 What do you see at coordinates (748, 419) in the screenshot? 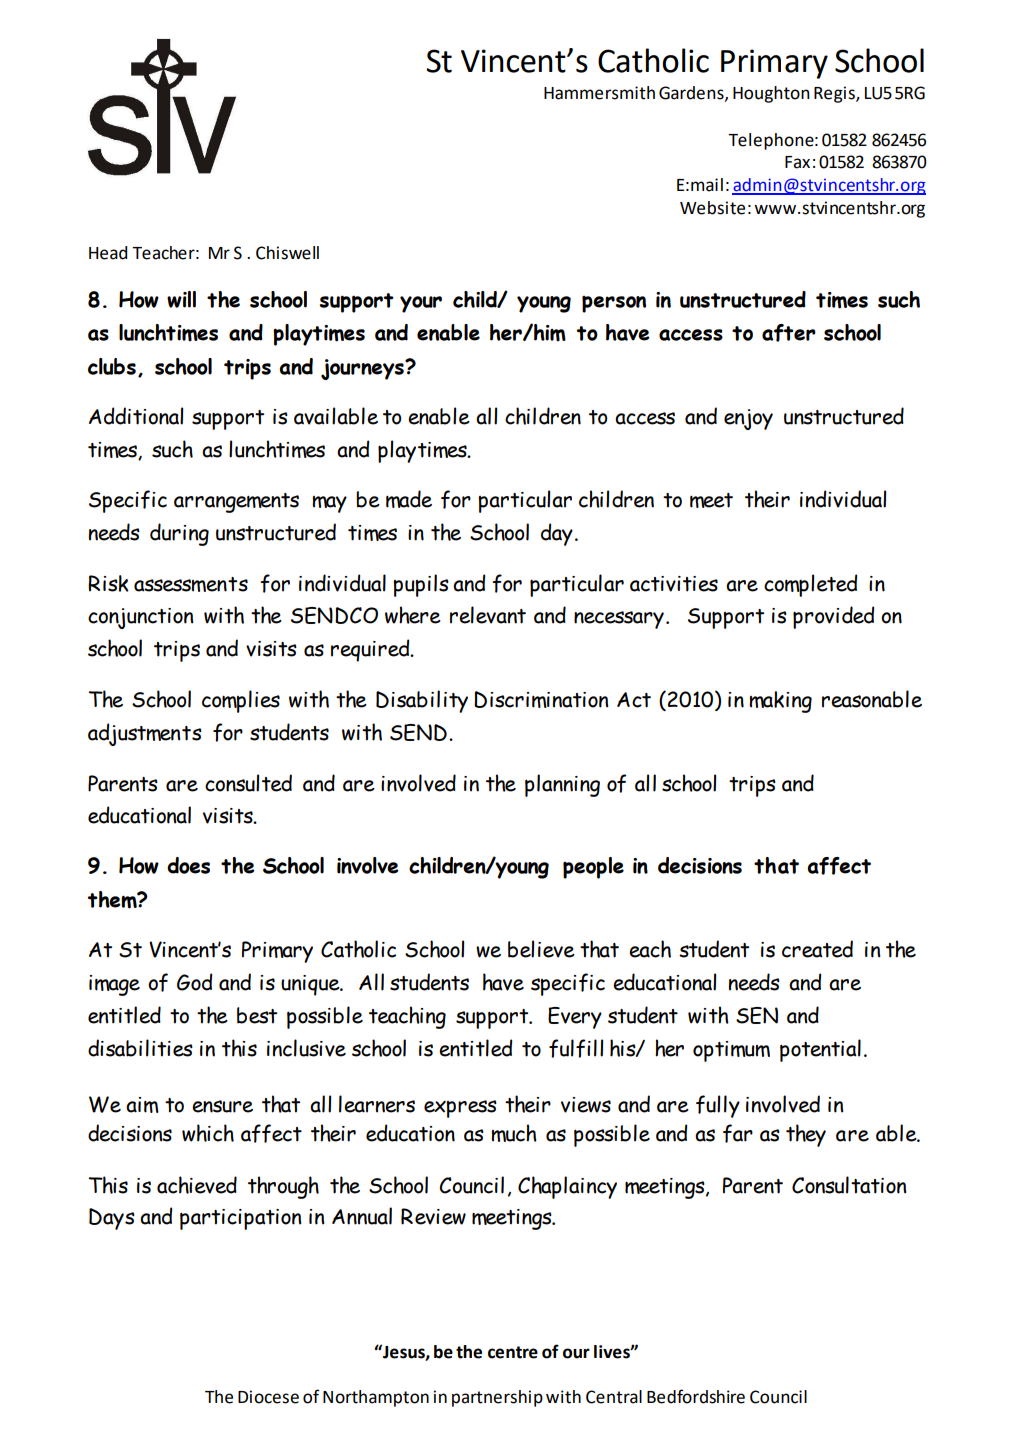
I see `enjoy` at bounding box center [748, 419].
